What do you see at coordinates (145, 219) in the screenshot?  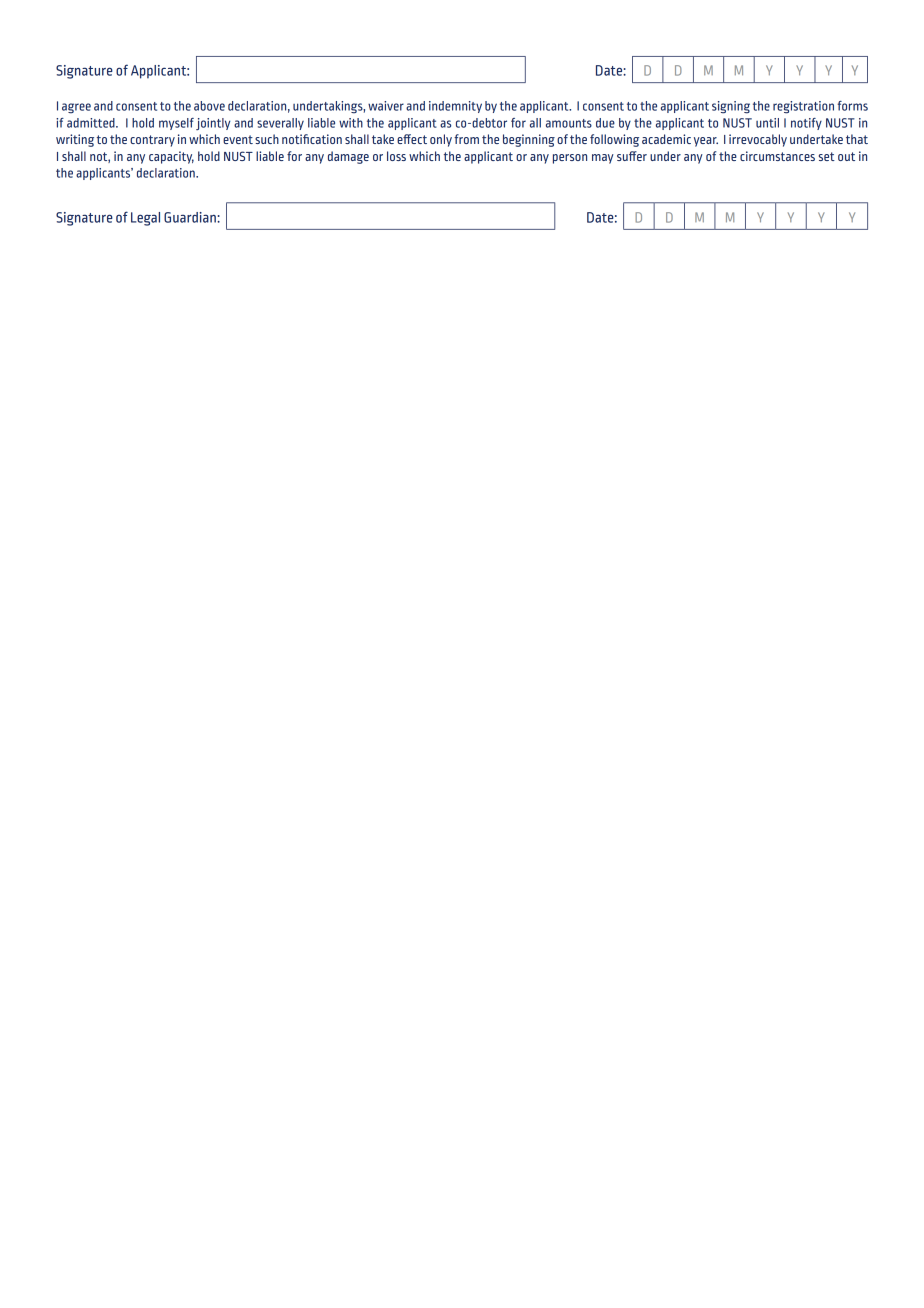 I see `Legal` at bounding box center [145, 219].
